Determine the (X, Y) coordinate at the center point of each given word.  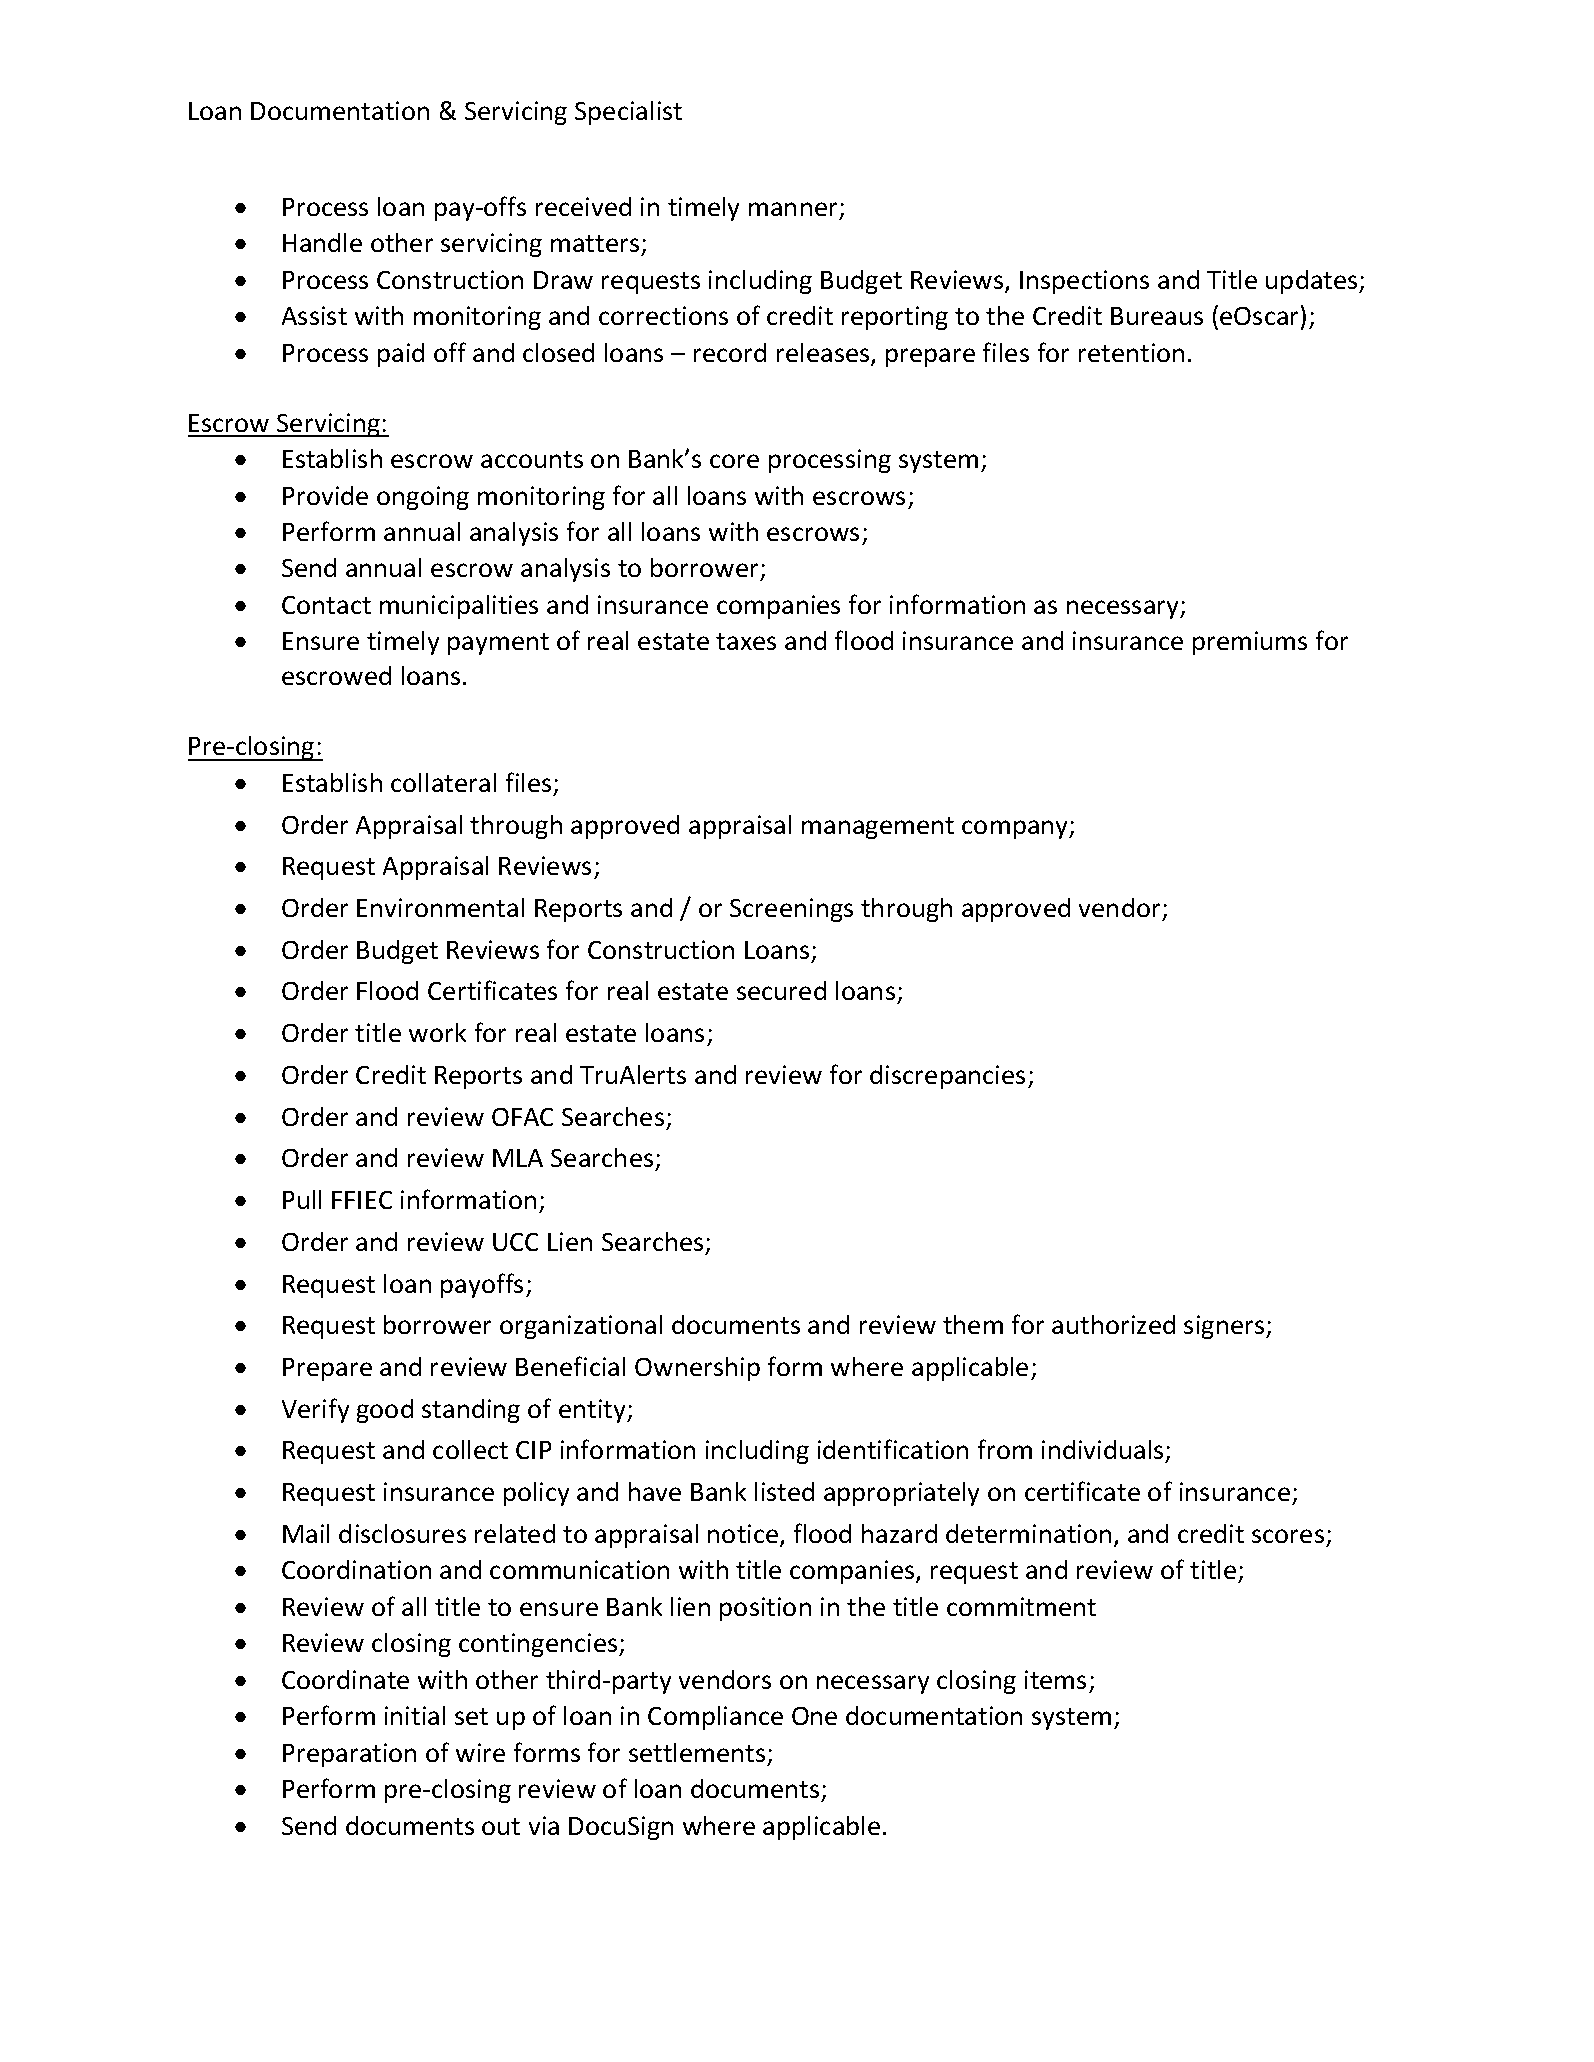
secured (781, 990)
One (814, 1716)
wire (480, 1752)
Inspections (1084, 282)
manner (793, 209)
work (437, 1032)
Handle (322, 242)
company (1016, 829)
